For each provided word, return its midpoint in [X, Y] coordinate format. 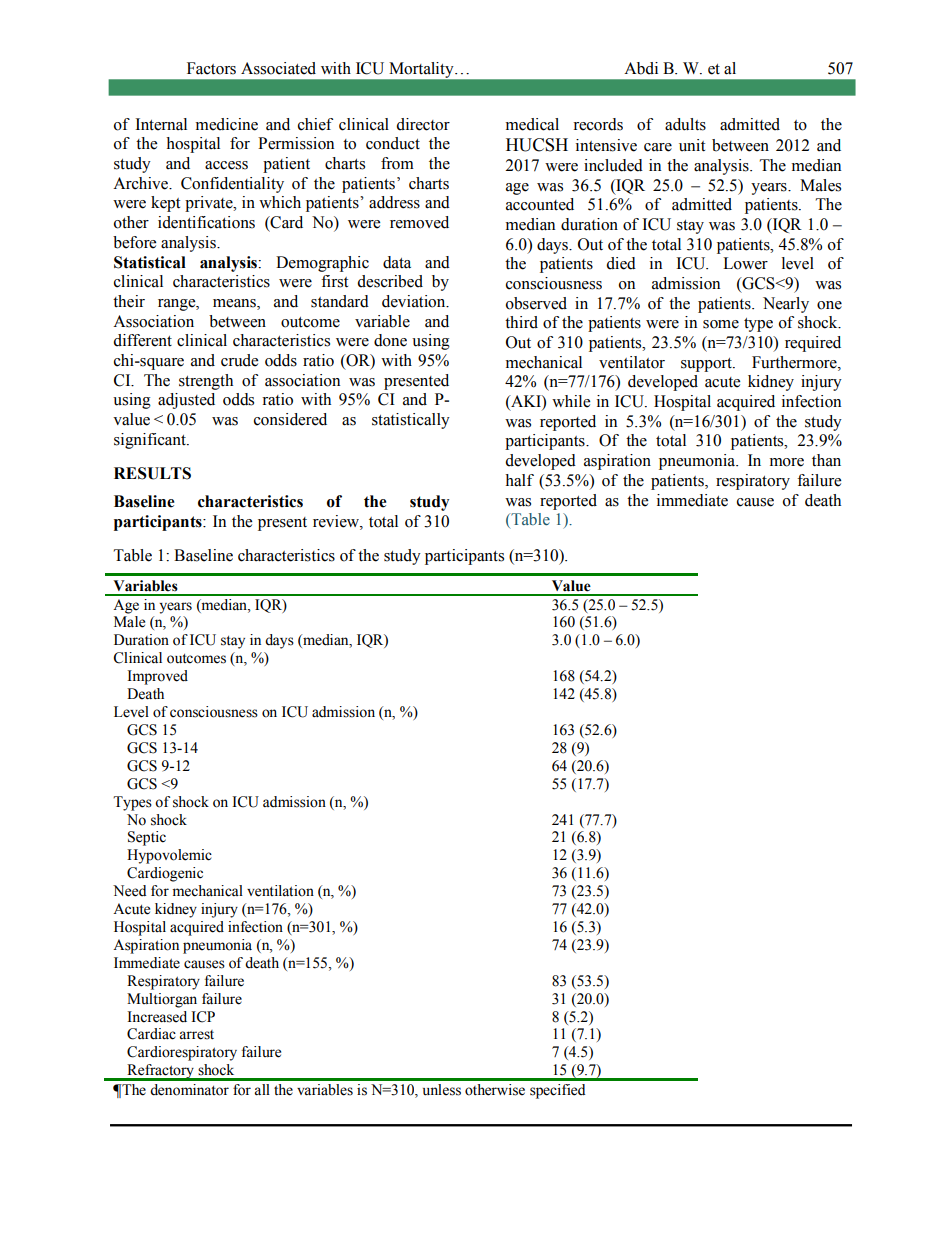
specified [558, 1091]
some [721, 324]
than [826, 460]
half [519, 480]
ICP [203, 1017]
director [423, 124]
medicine [227, 124]
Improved [157, 677]
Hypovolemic [169, 856]
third [521, 322]
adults [685, 124]
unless [442, 1090]
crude [239, 360]
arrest [196, 1035]
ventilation [280, 891]
